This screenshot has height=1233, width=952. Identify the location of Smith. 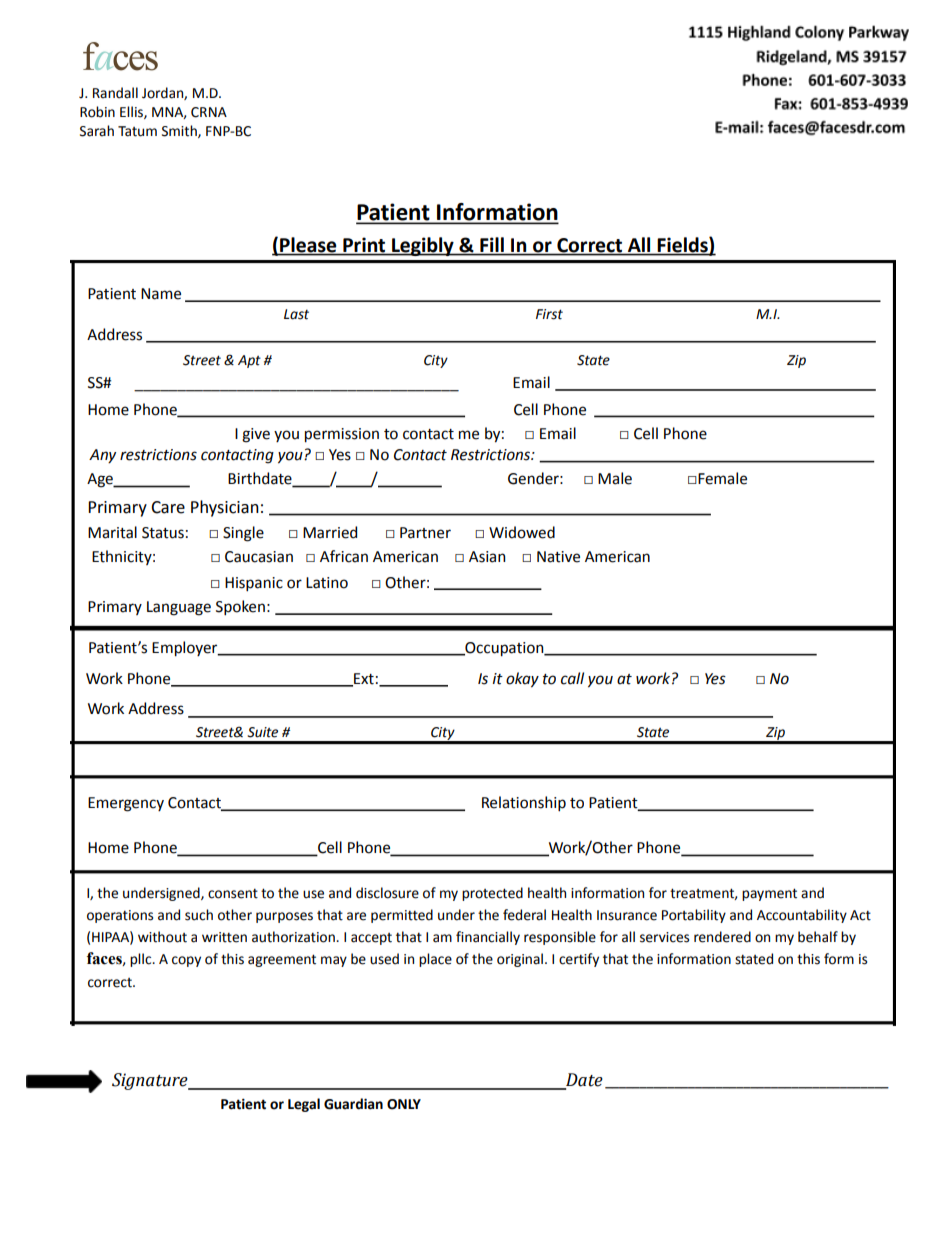
(180, 131).
